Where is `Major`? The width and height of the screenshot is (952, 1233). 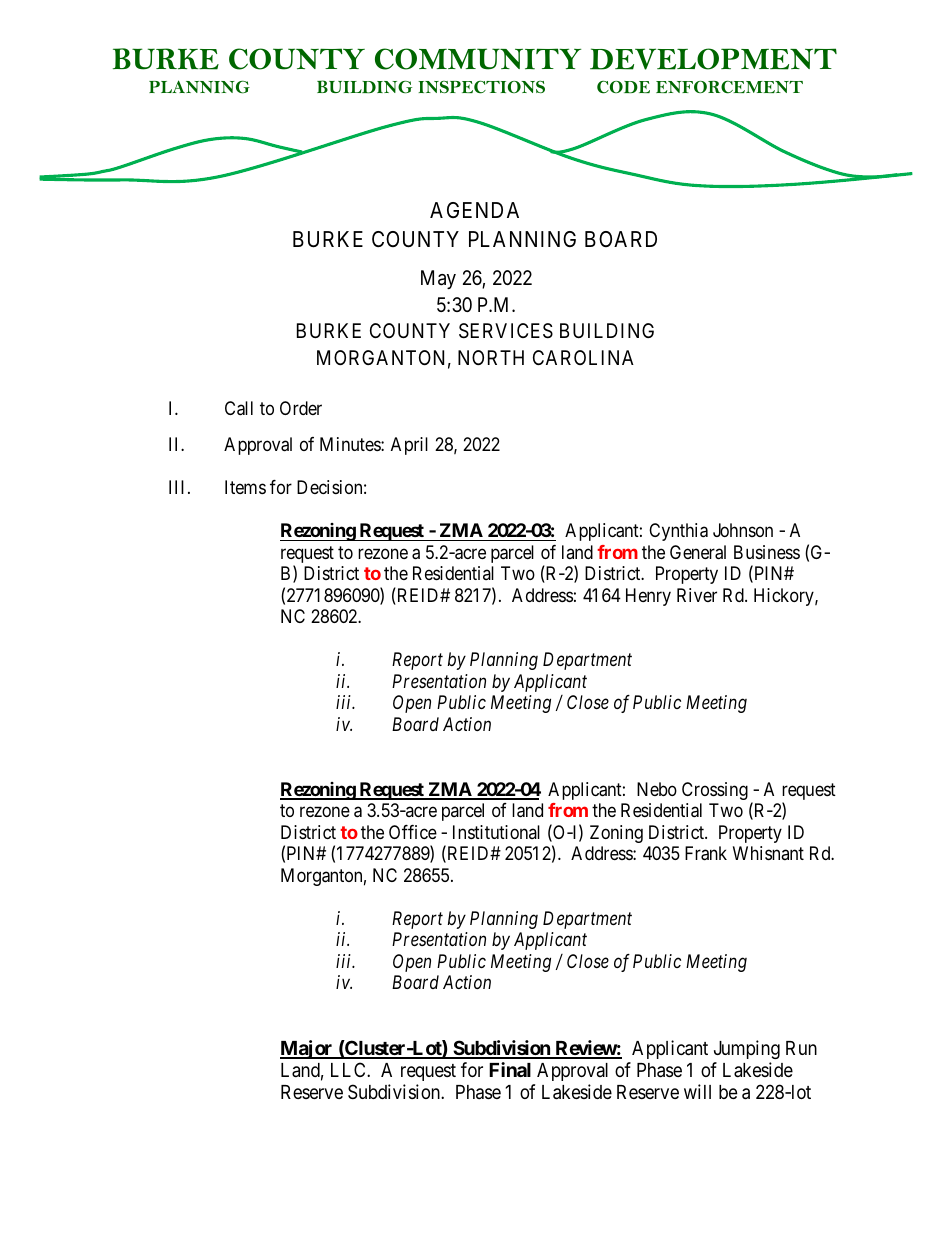 Major is located at coordinates (307, 1049).
